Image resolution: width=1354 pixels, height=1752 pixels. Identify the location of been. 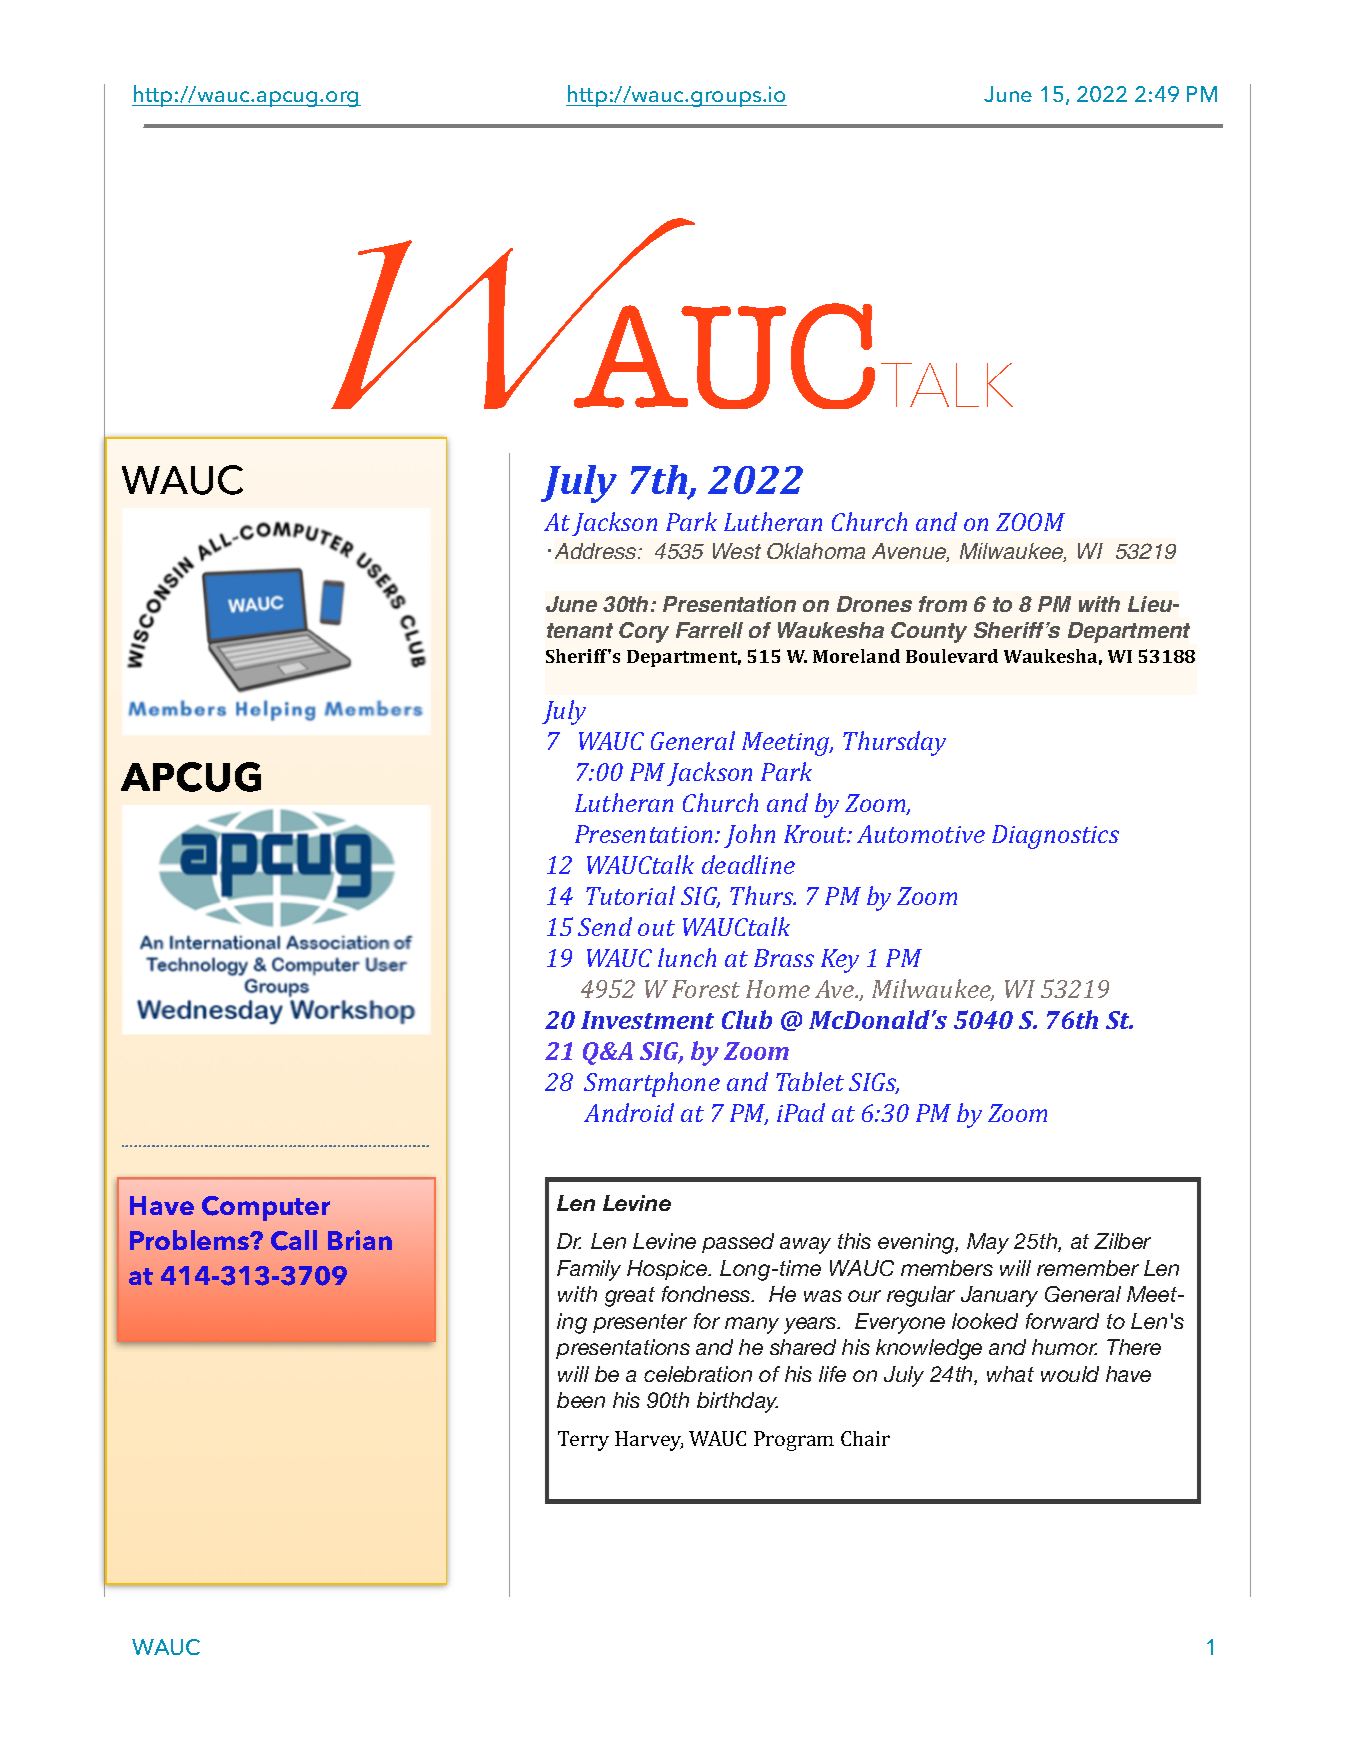
(581, 1400).
